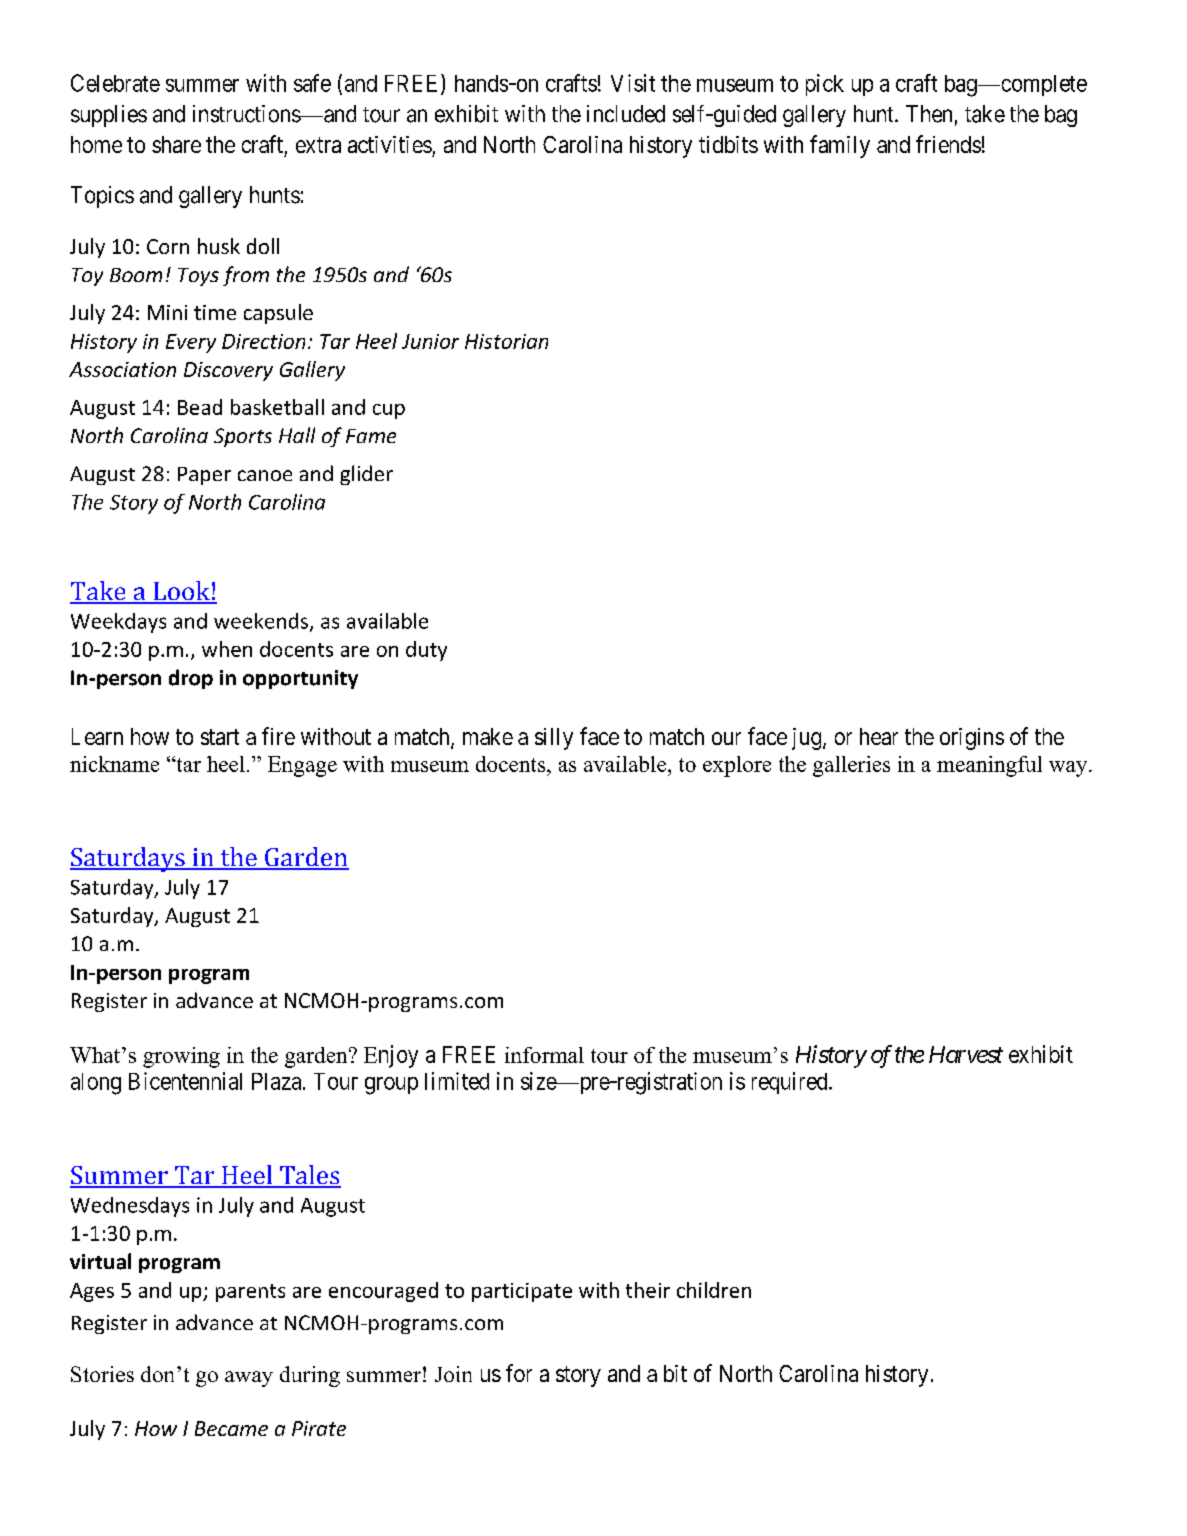 The height and width of the screenshot is (1536, 1187). Describe the element at coordinates (185, 1081) in the screenshot. I see `Bicentennial` at that location.
